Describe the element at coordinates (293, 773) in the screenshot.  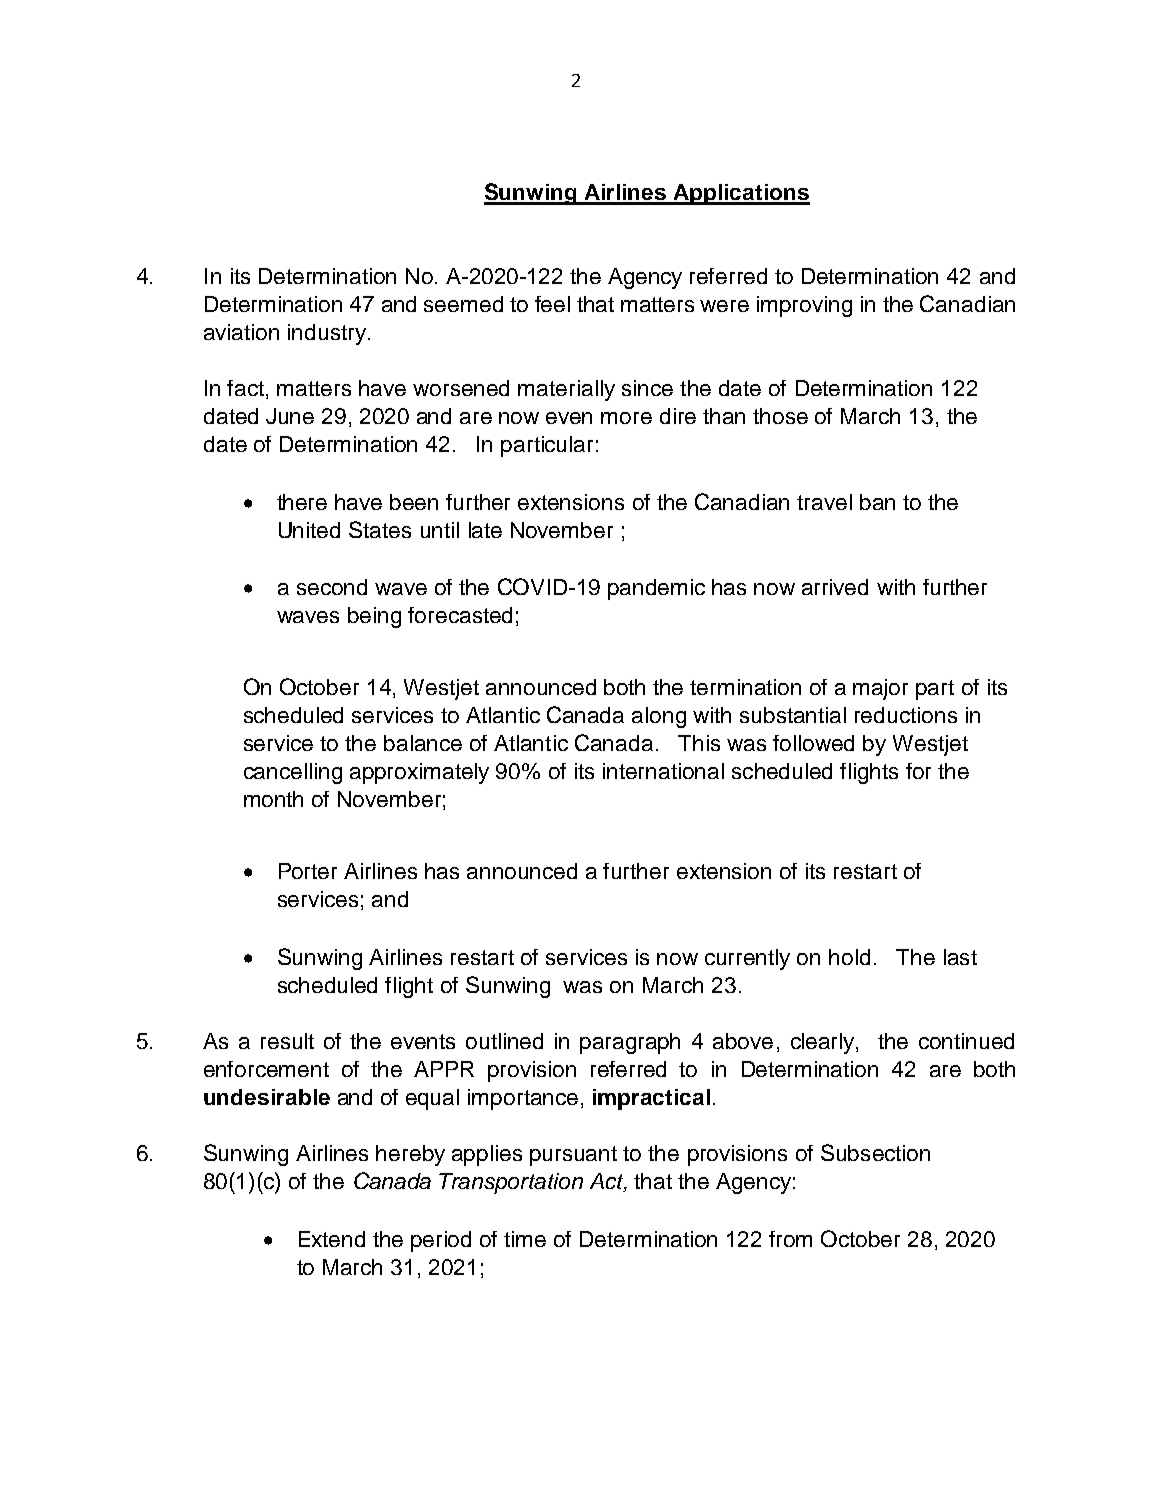
I see `cancelling` at that location.
